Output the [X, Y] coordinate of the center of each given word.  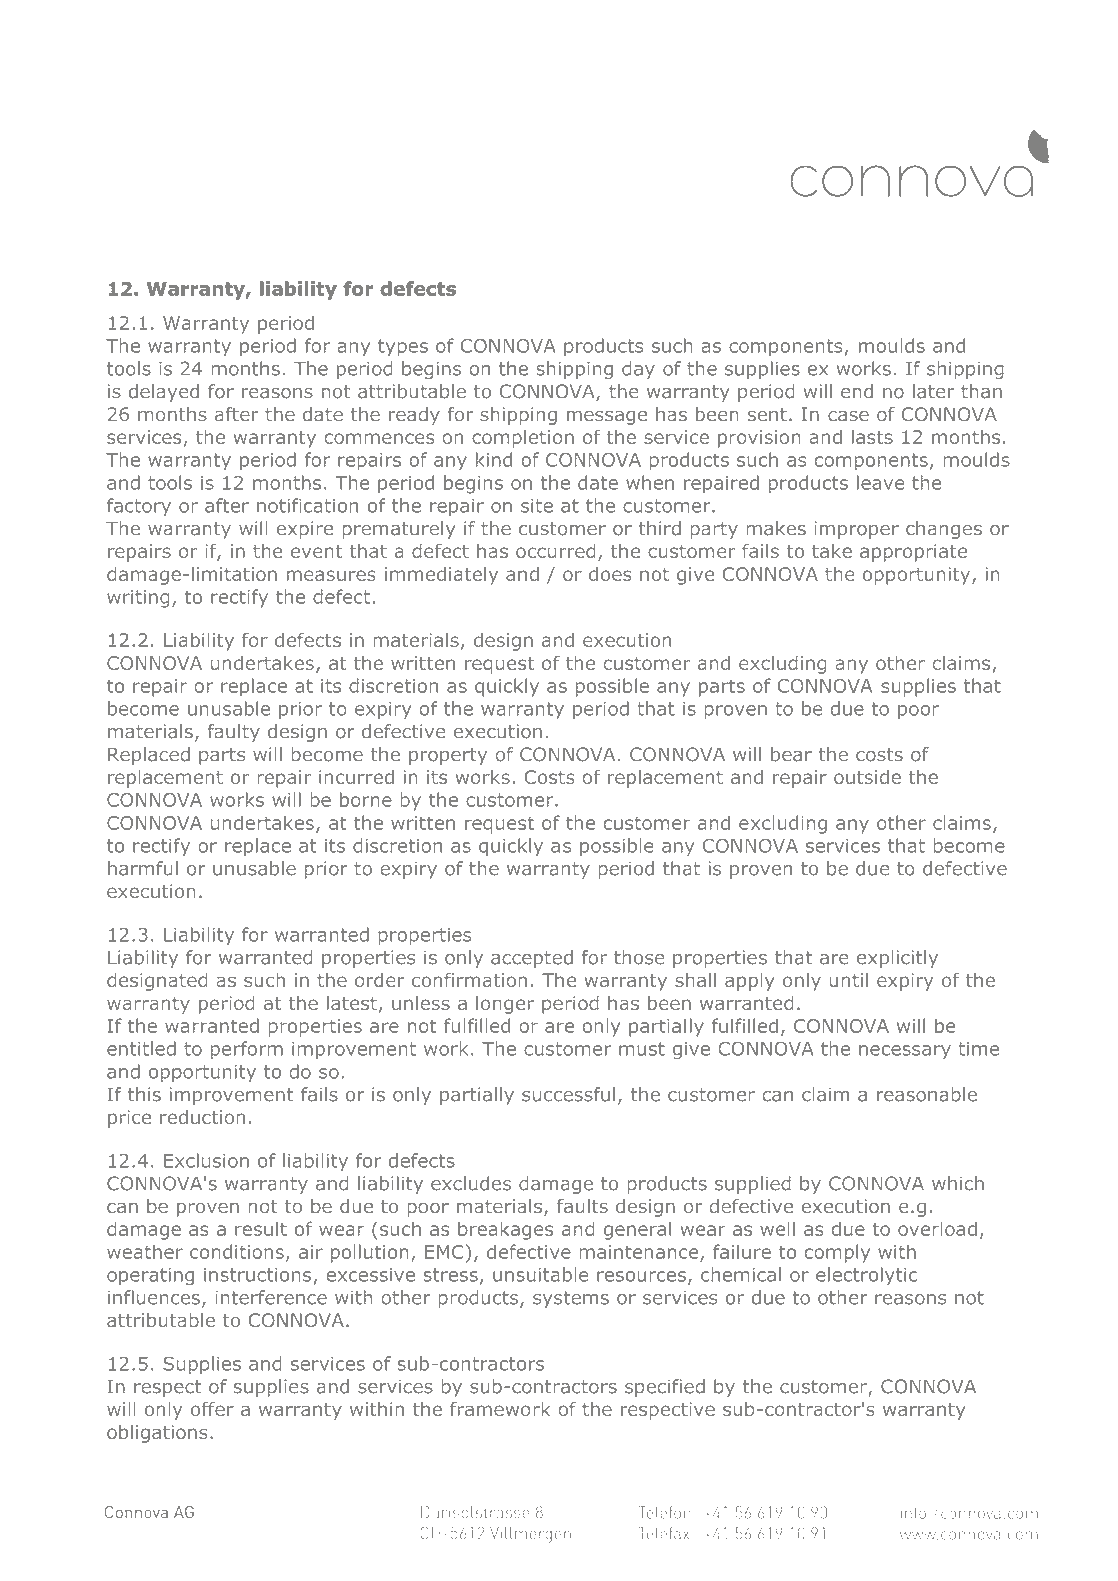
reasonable [927, 1094]
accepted [532, 959]
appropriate [913, 553]
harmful [143, 868]
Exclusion [206, 1160]
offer [212, 1409]
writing [138, 599]
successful [568, 1094]
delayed [164, 393]
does [610, 574]
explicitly [897, 959]
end [857, 391]
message [607, 417]
